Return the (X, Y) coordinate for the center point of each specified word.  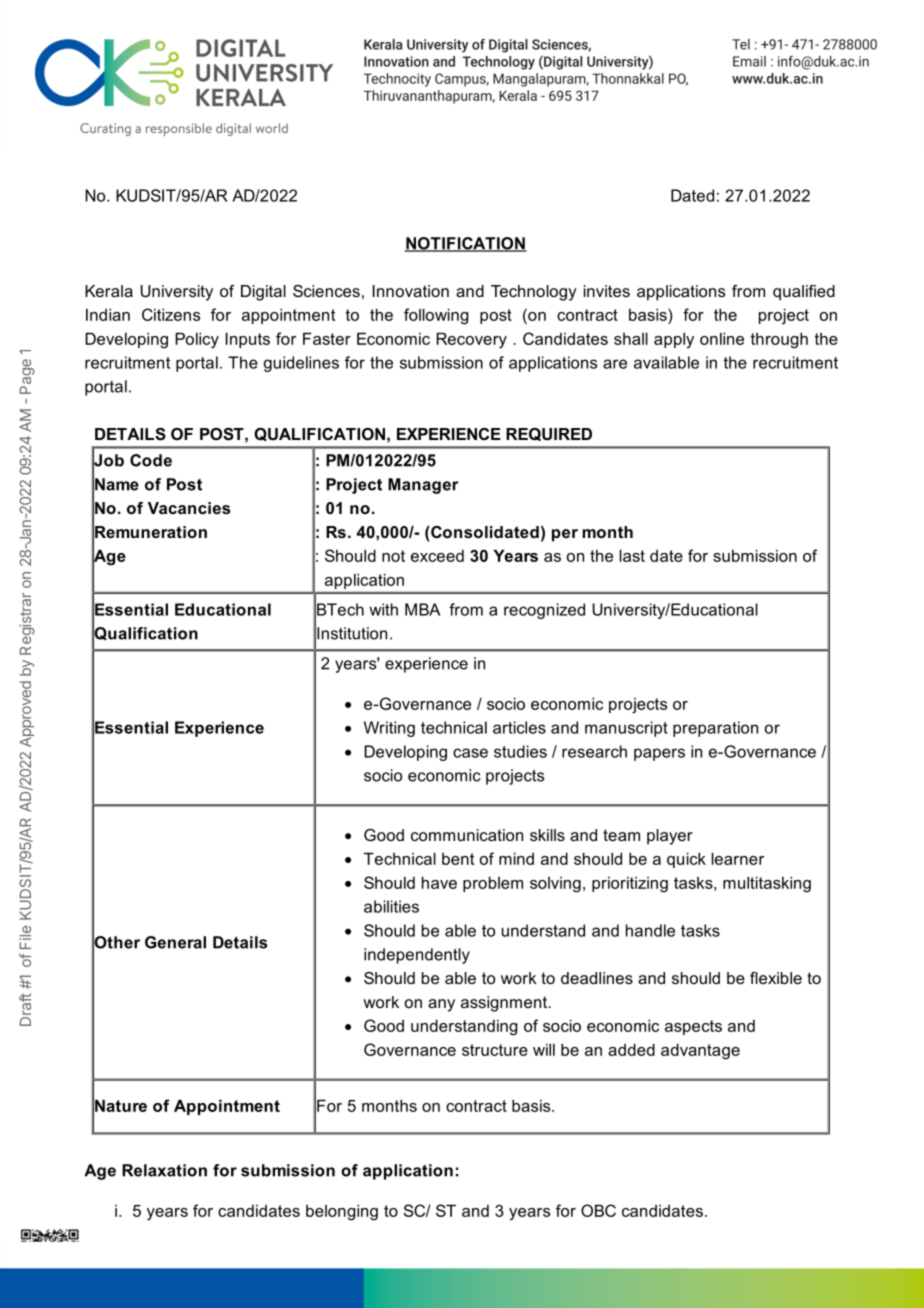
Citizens (171, 314)
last (632, 555)
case (470, 753)
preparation (715, 729)
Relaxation (164, 1170)
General (175, 942)
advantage (700, 1051)
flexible (776, 978)
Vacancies (189, 508)
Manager (423, 486)
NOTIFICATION (466, 244)
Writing (389, 729)
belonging (342, 1212)
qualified (804, 293)
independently (417, 956)
